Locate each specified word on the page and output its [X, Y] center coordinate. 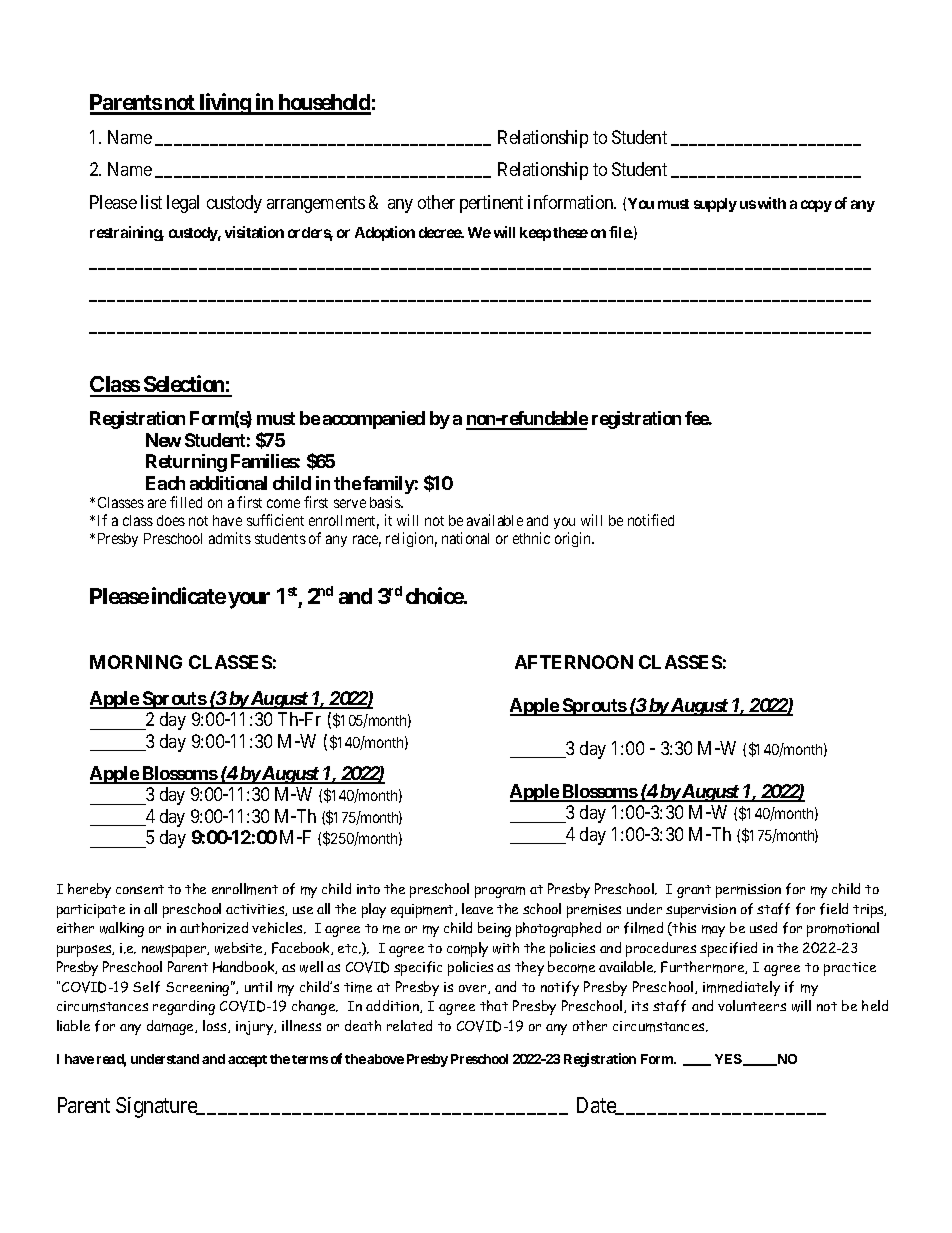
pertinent [491, 204]
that [494, 1005]
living [224, 104]
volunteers [752, 1005]
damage [172, 1027]
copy [816, 206]
